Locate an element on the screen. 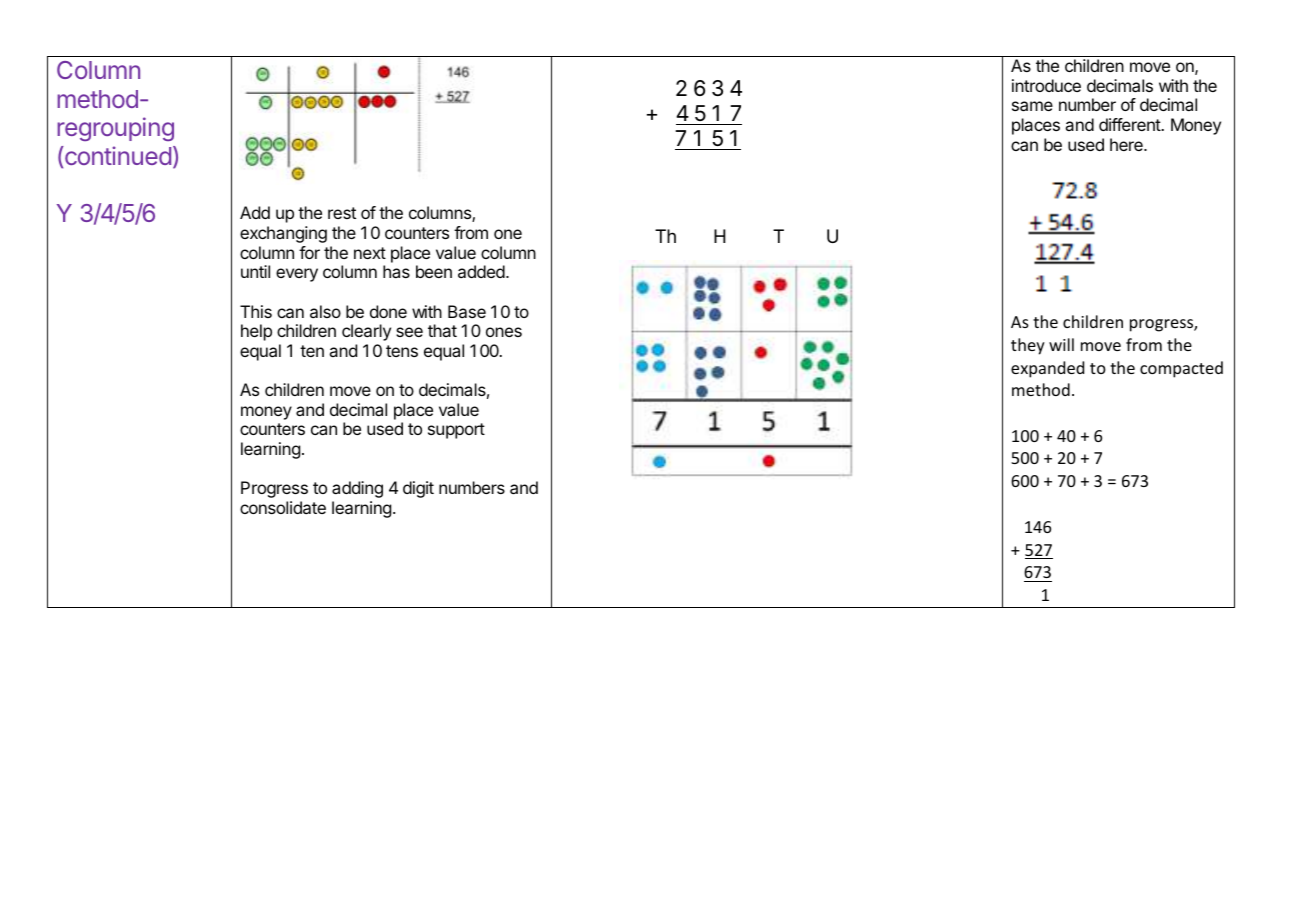 The image size is (1308, 924). rest is located at coordinates (342, 213).
